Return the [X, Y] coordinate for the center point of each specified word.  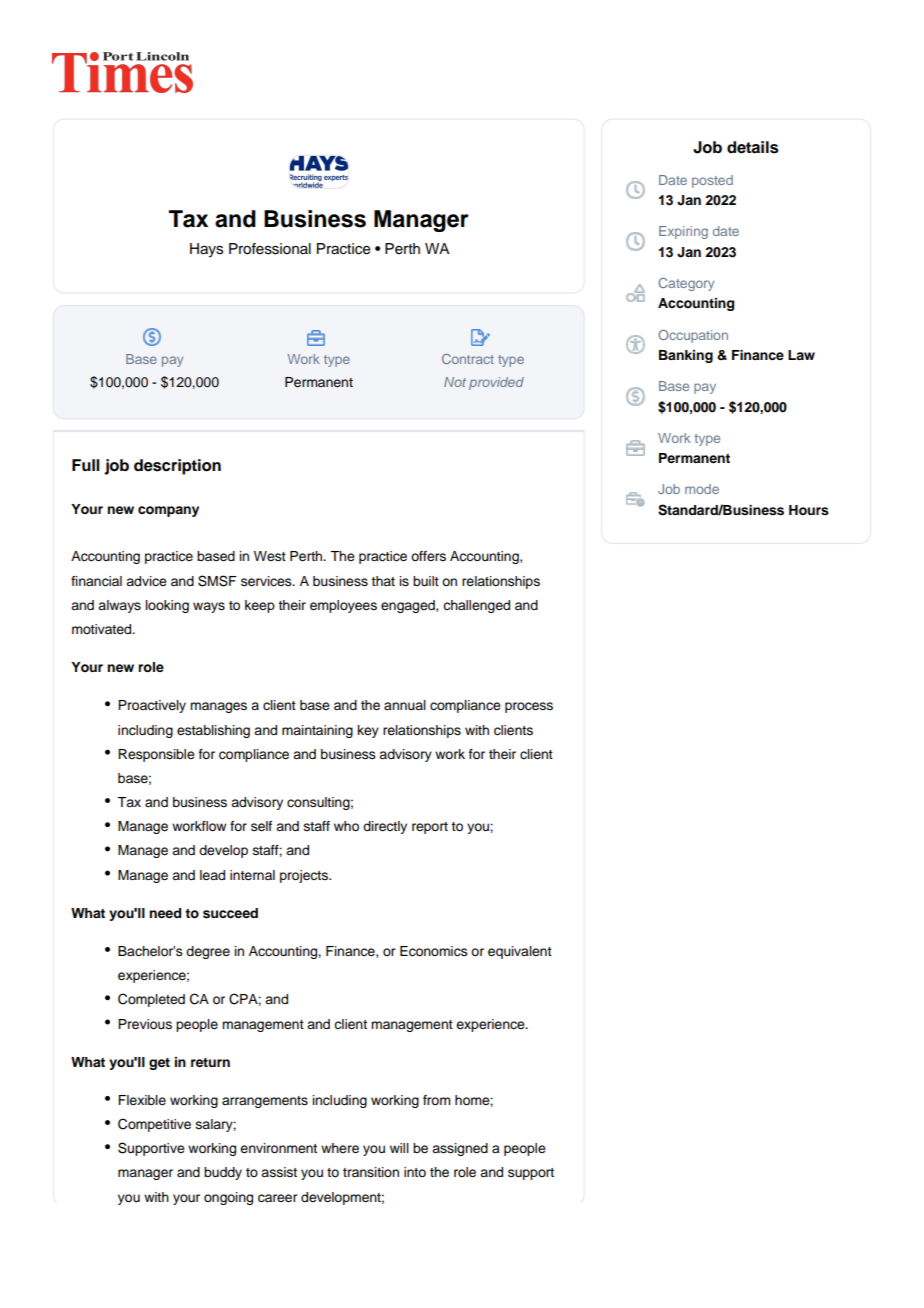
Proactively [152, 706]
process [529, 707]
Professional [270, 249]
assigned [460, 1149]
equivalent [520, 952]
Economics [434, 951]
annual [405, 705]
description [177, 467]
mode [702, 489]
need [165, 913]
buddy [223, 1173]
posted [712, 181]
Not [455, 382]
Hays [206, 250]
